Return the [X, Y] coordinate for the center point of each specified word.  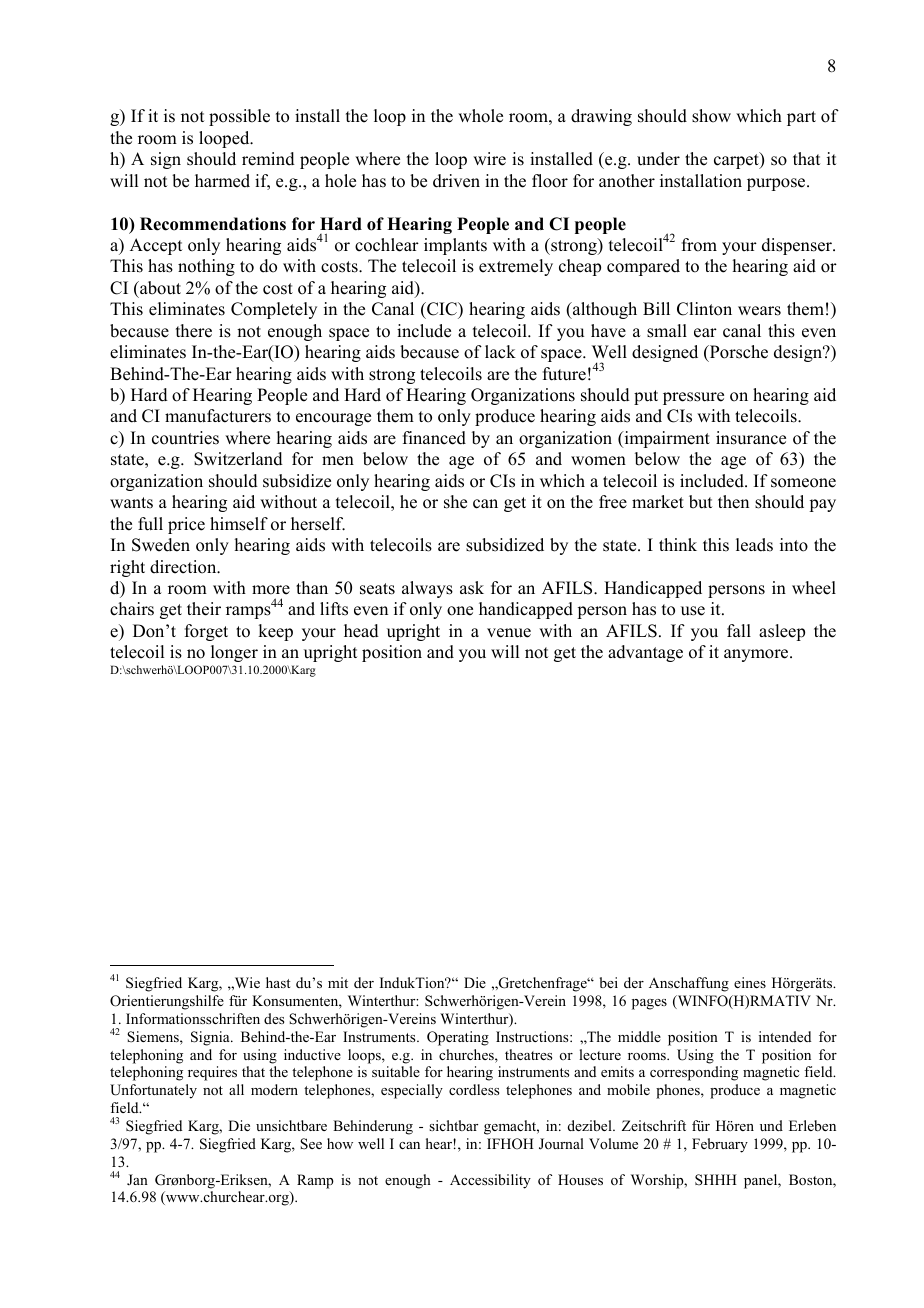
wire [489, 159]
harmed [222, 181]
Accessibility [490, 1181]
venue [509, 633]
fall [739, 630]
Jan [137, 1179]
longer [234, 653]
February [720, 1145]
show [711, 116]
